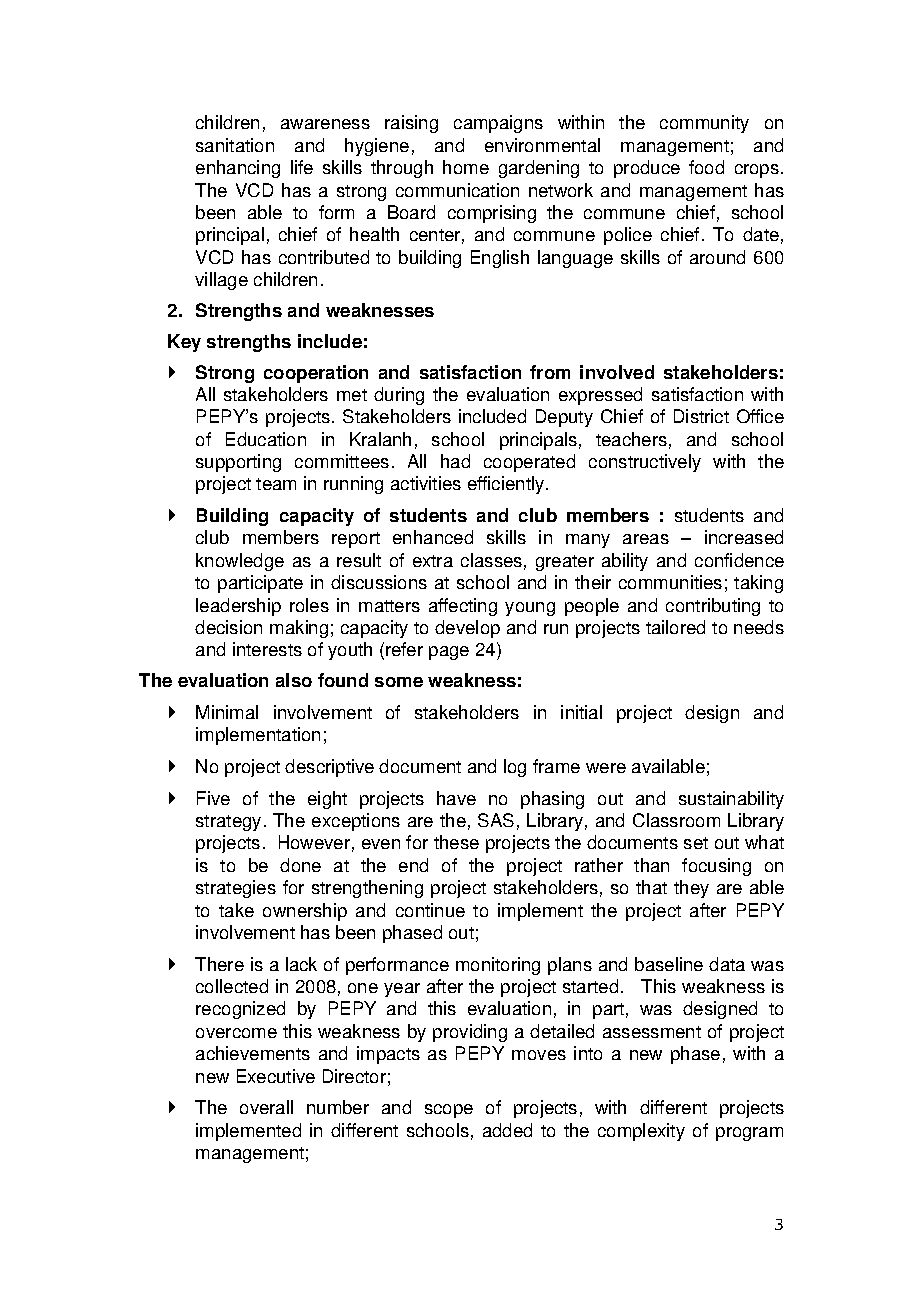  What do you see at coordinates (641, 1132) in the screenshot?
I see `complexity` at bounding box center [641, 1132].
